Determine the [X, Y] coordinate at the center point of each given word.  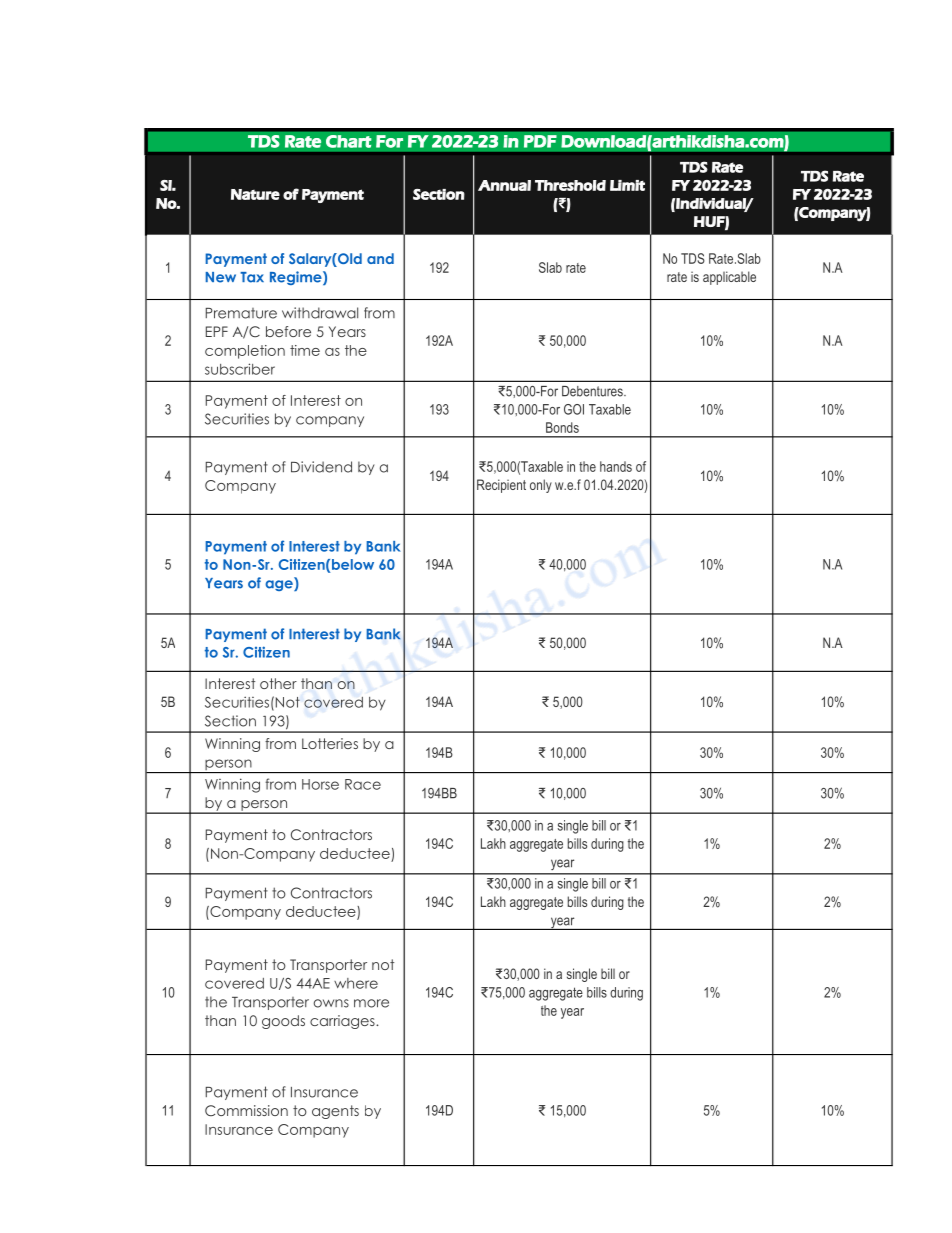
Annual [504, 185]
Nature [255, 194]
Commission [246, 1110]
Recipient [501, 486]
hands [616, 466]
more [371, 1003]
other [278, 683]
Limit [627, 185]
